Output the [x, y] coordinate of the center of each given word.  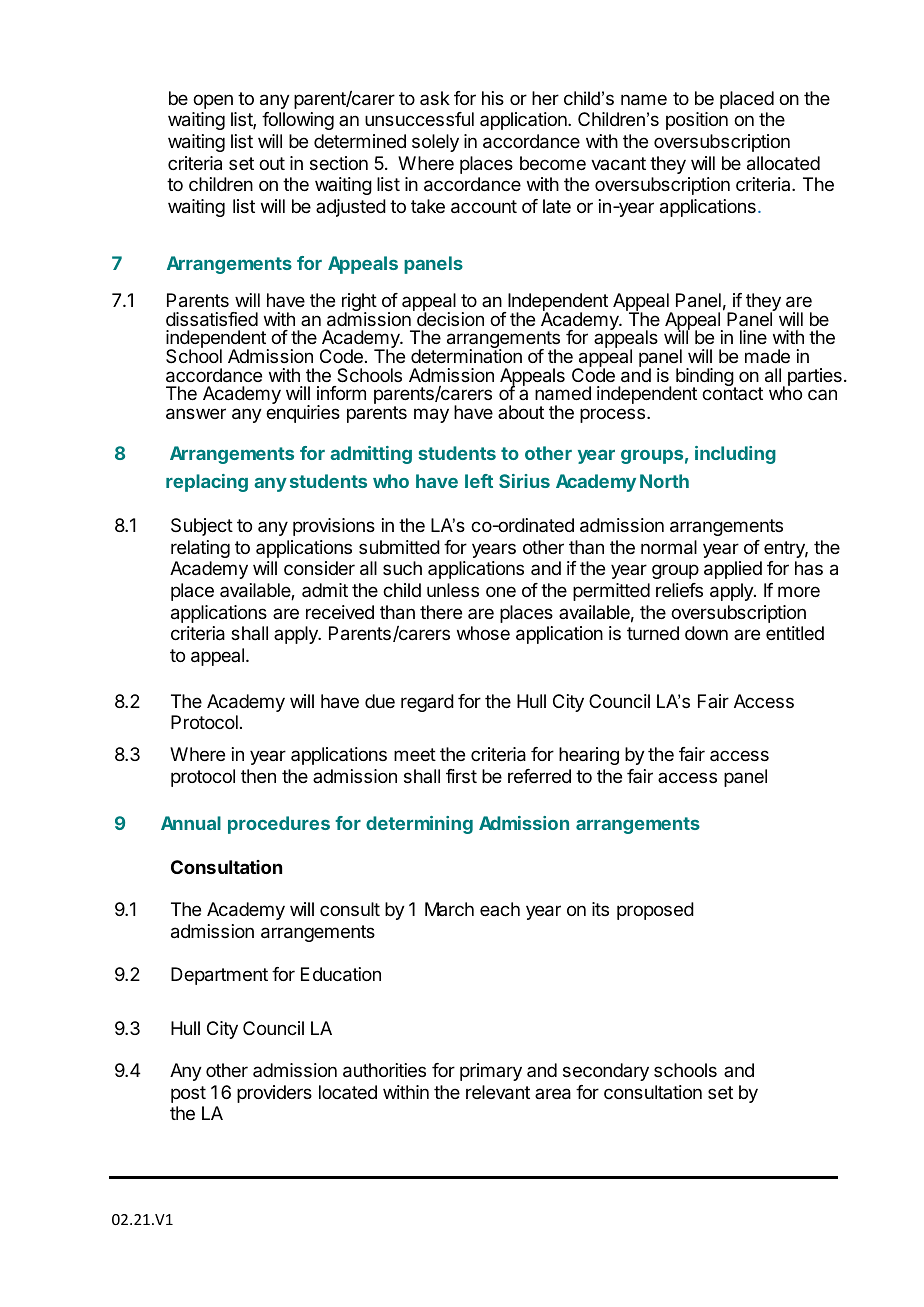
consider [319, 568]
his [493, 98]
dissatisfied [212, 319]
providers [274, 1094]
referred [539, 776]
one [501, 591]
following [298, 121]
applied [733, 570]
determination [466, 356]
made [767, 356]
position [697, 121]
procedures [279, 825]
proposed [655, 911]
